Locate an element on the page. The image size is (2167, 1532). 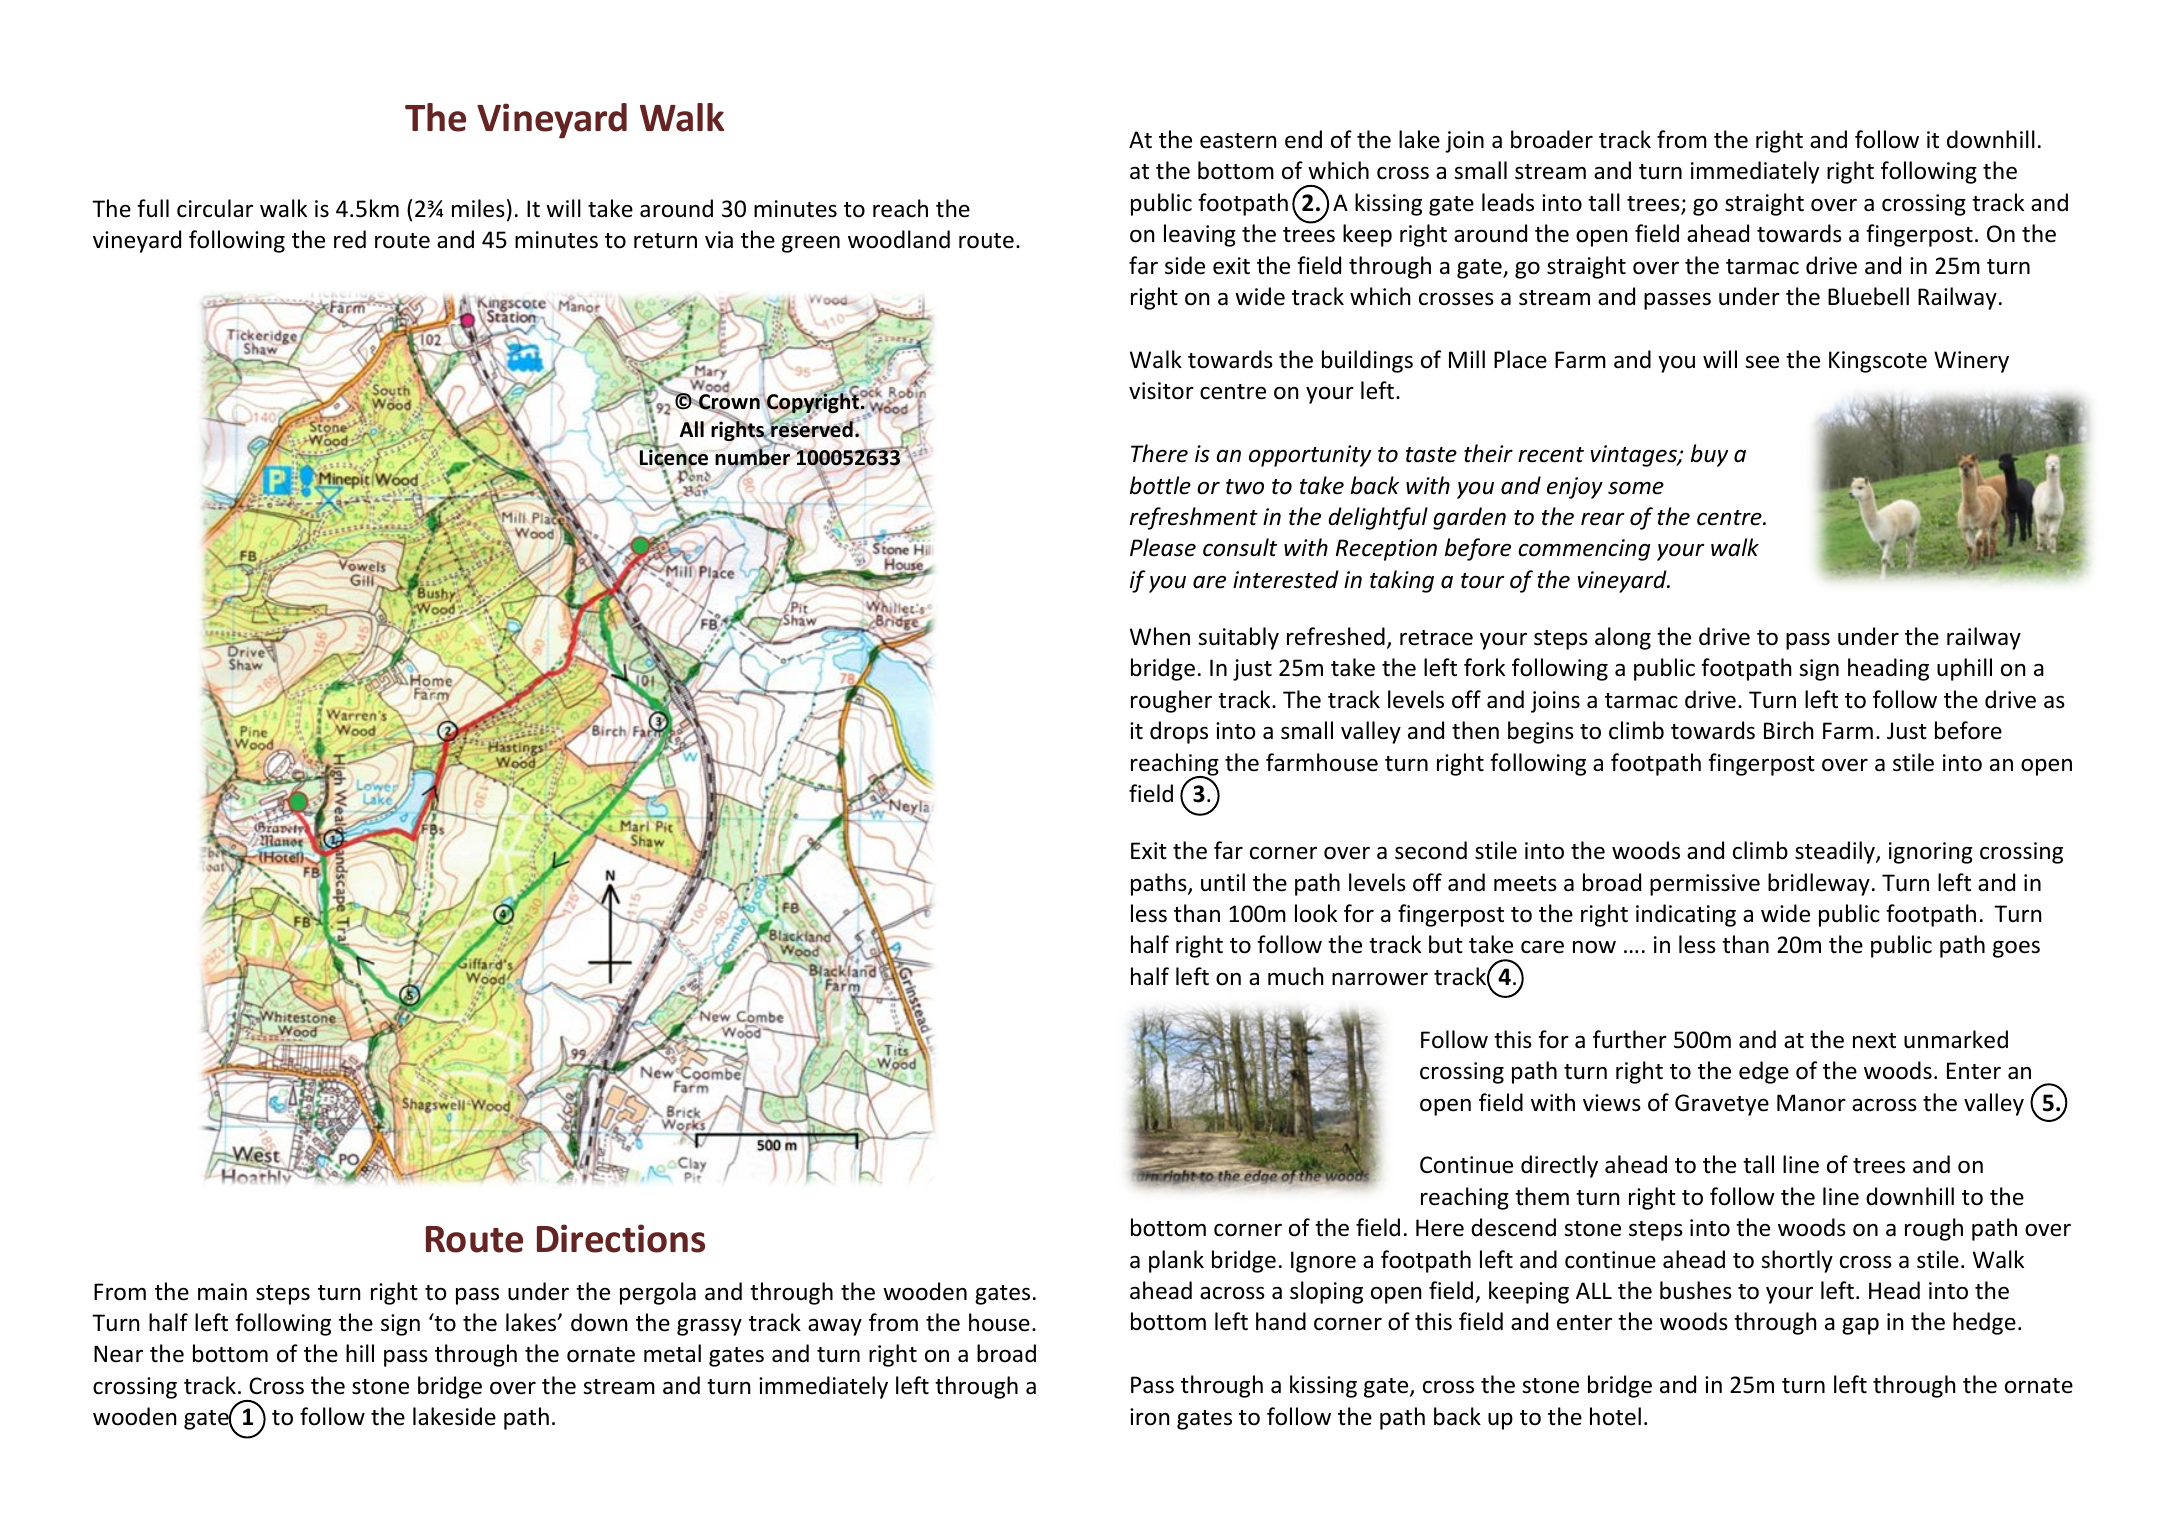
until is located at coordinates (1223, 882).
